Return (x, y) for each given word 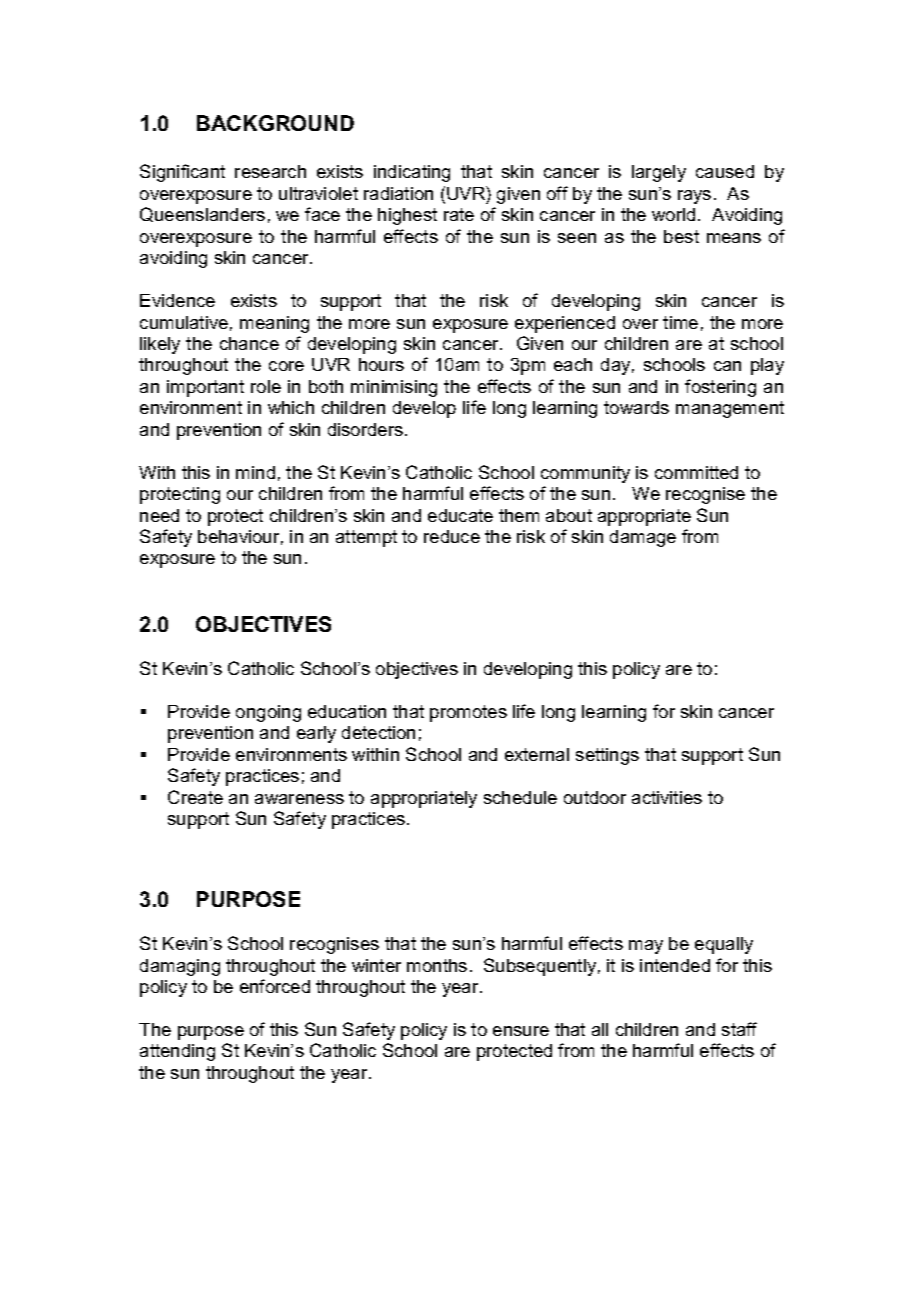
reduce (452, 536)
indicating (412, 173)
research (270, 171)
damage (643, 538)
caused (725, 171)
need (159, 515)
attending (177, 1052)
